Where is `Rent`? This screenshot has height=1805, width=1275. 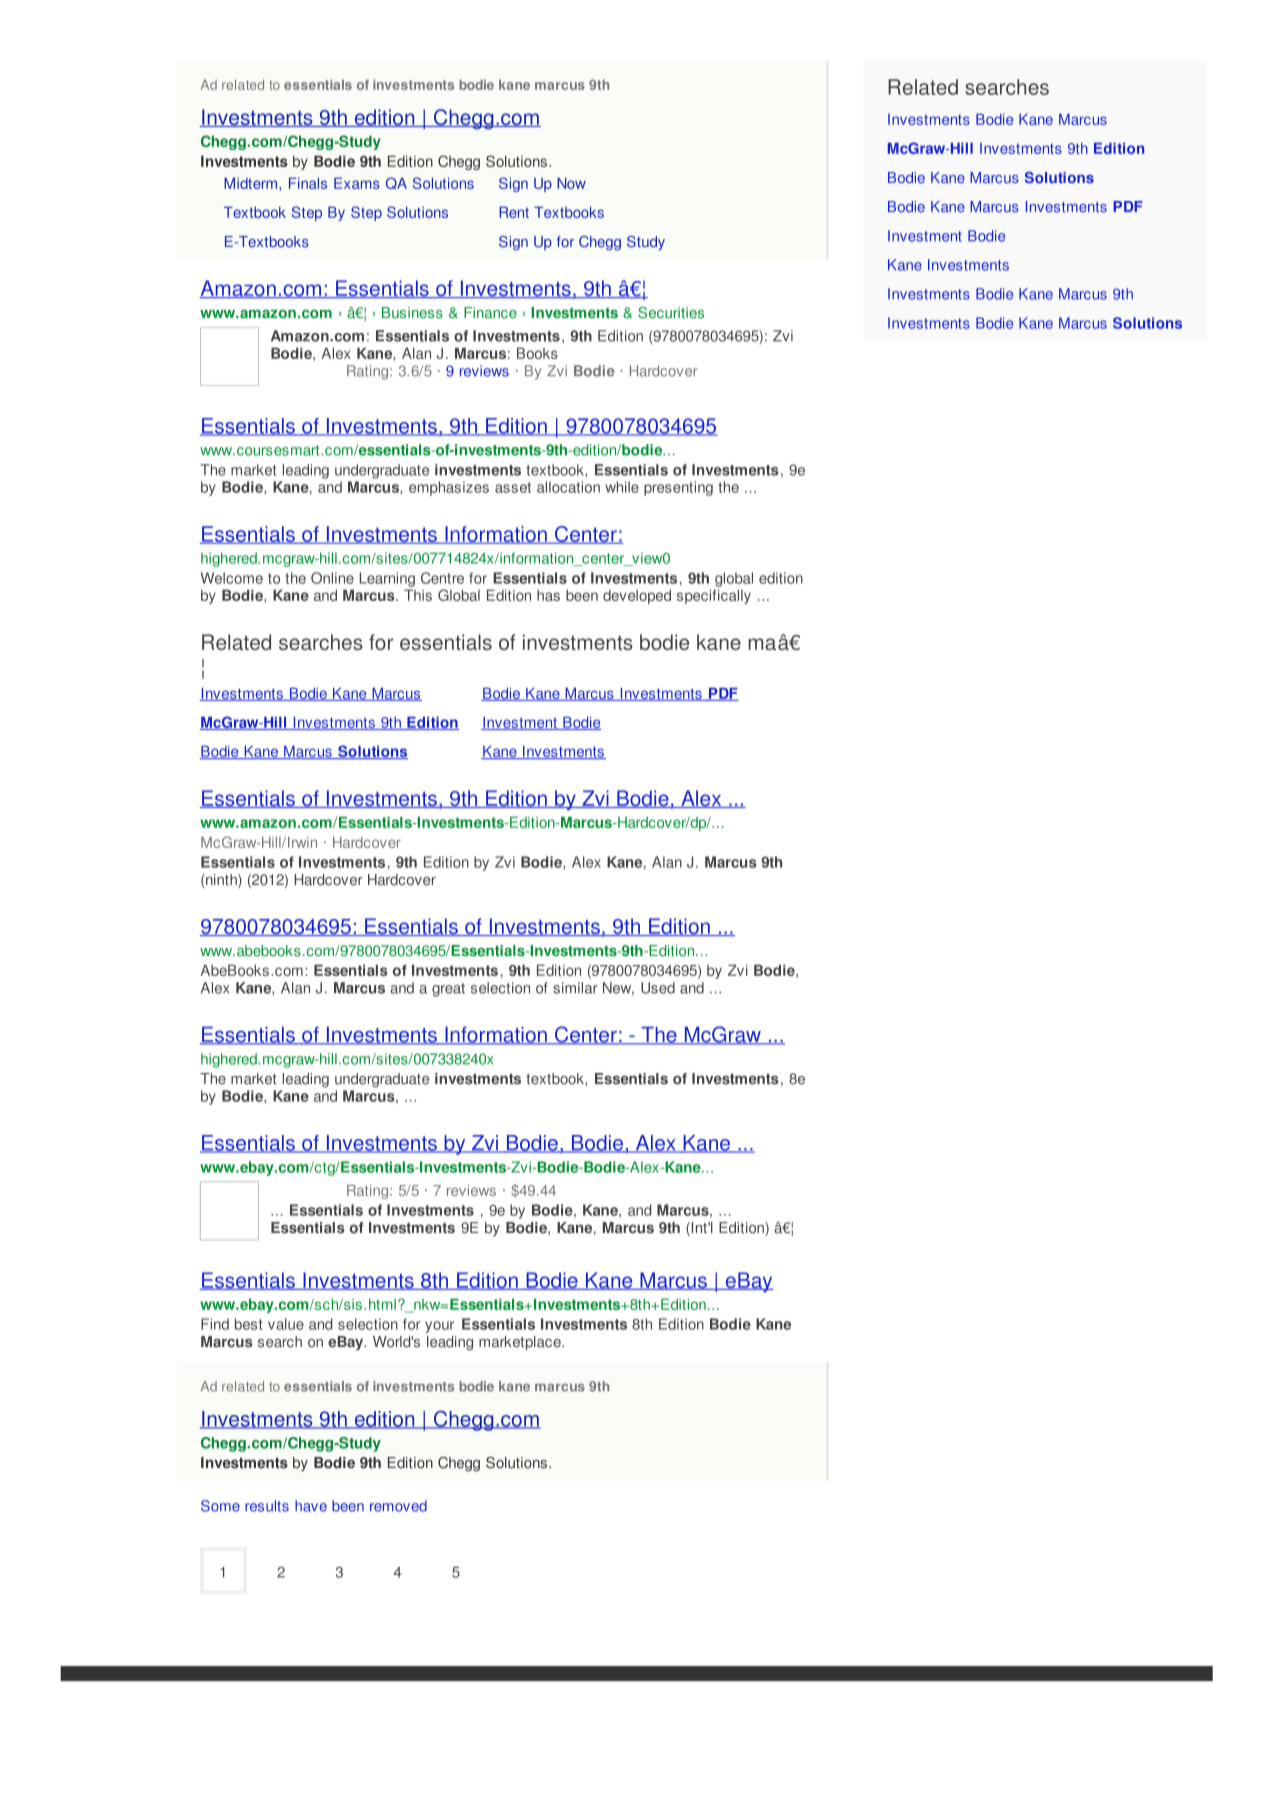 Rent is located at coordinates (514, 212).
